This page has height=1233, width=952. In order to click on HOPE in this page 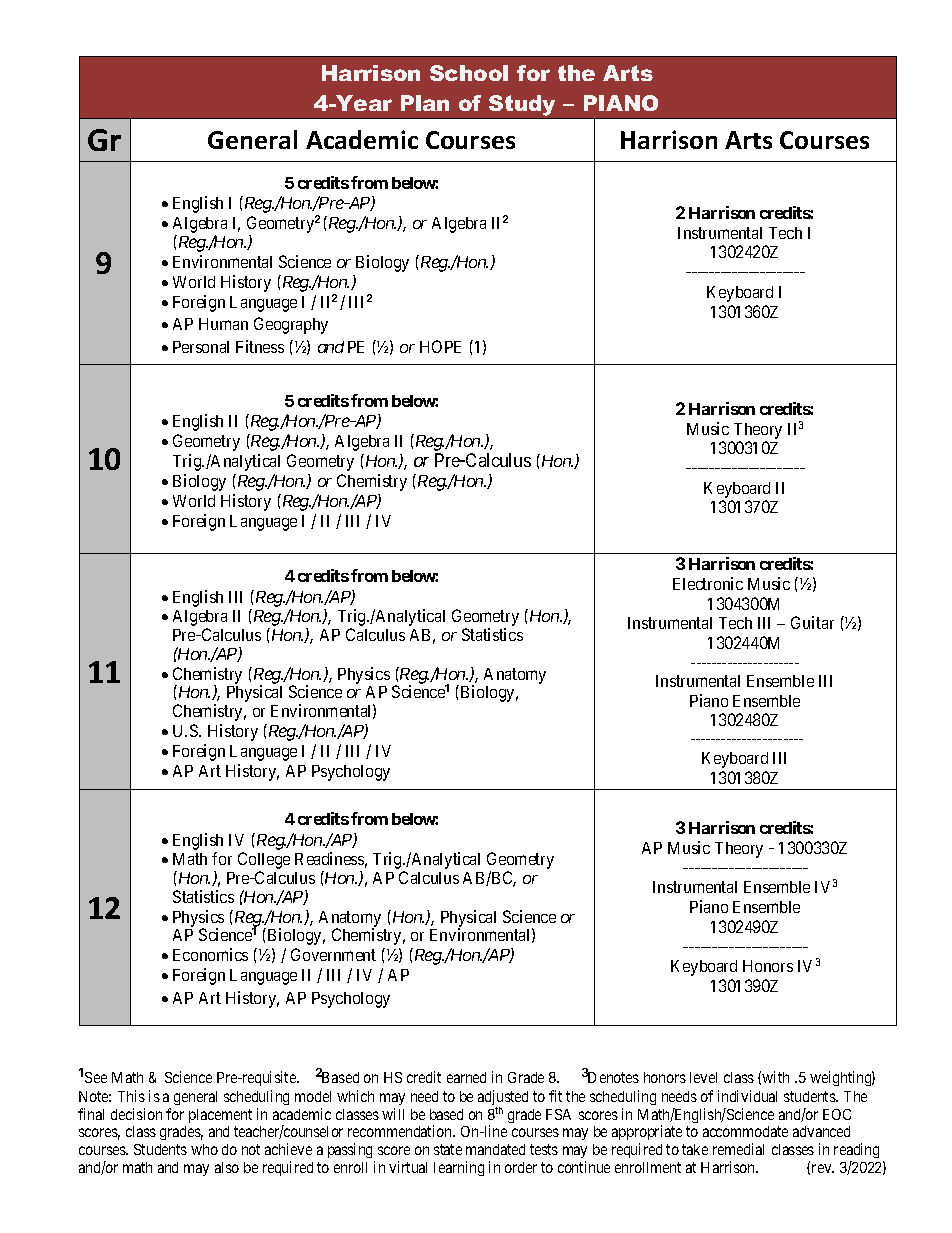, I will do `click(440, 346)`.
